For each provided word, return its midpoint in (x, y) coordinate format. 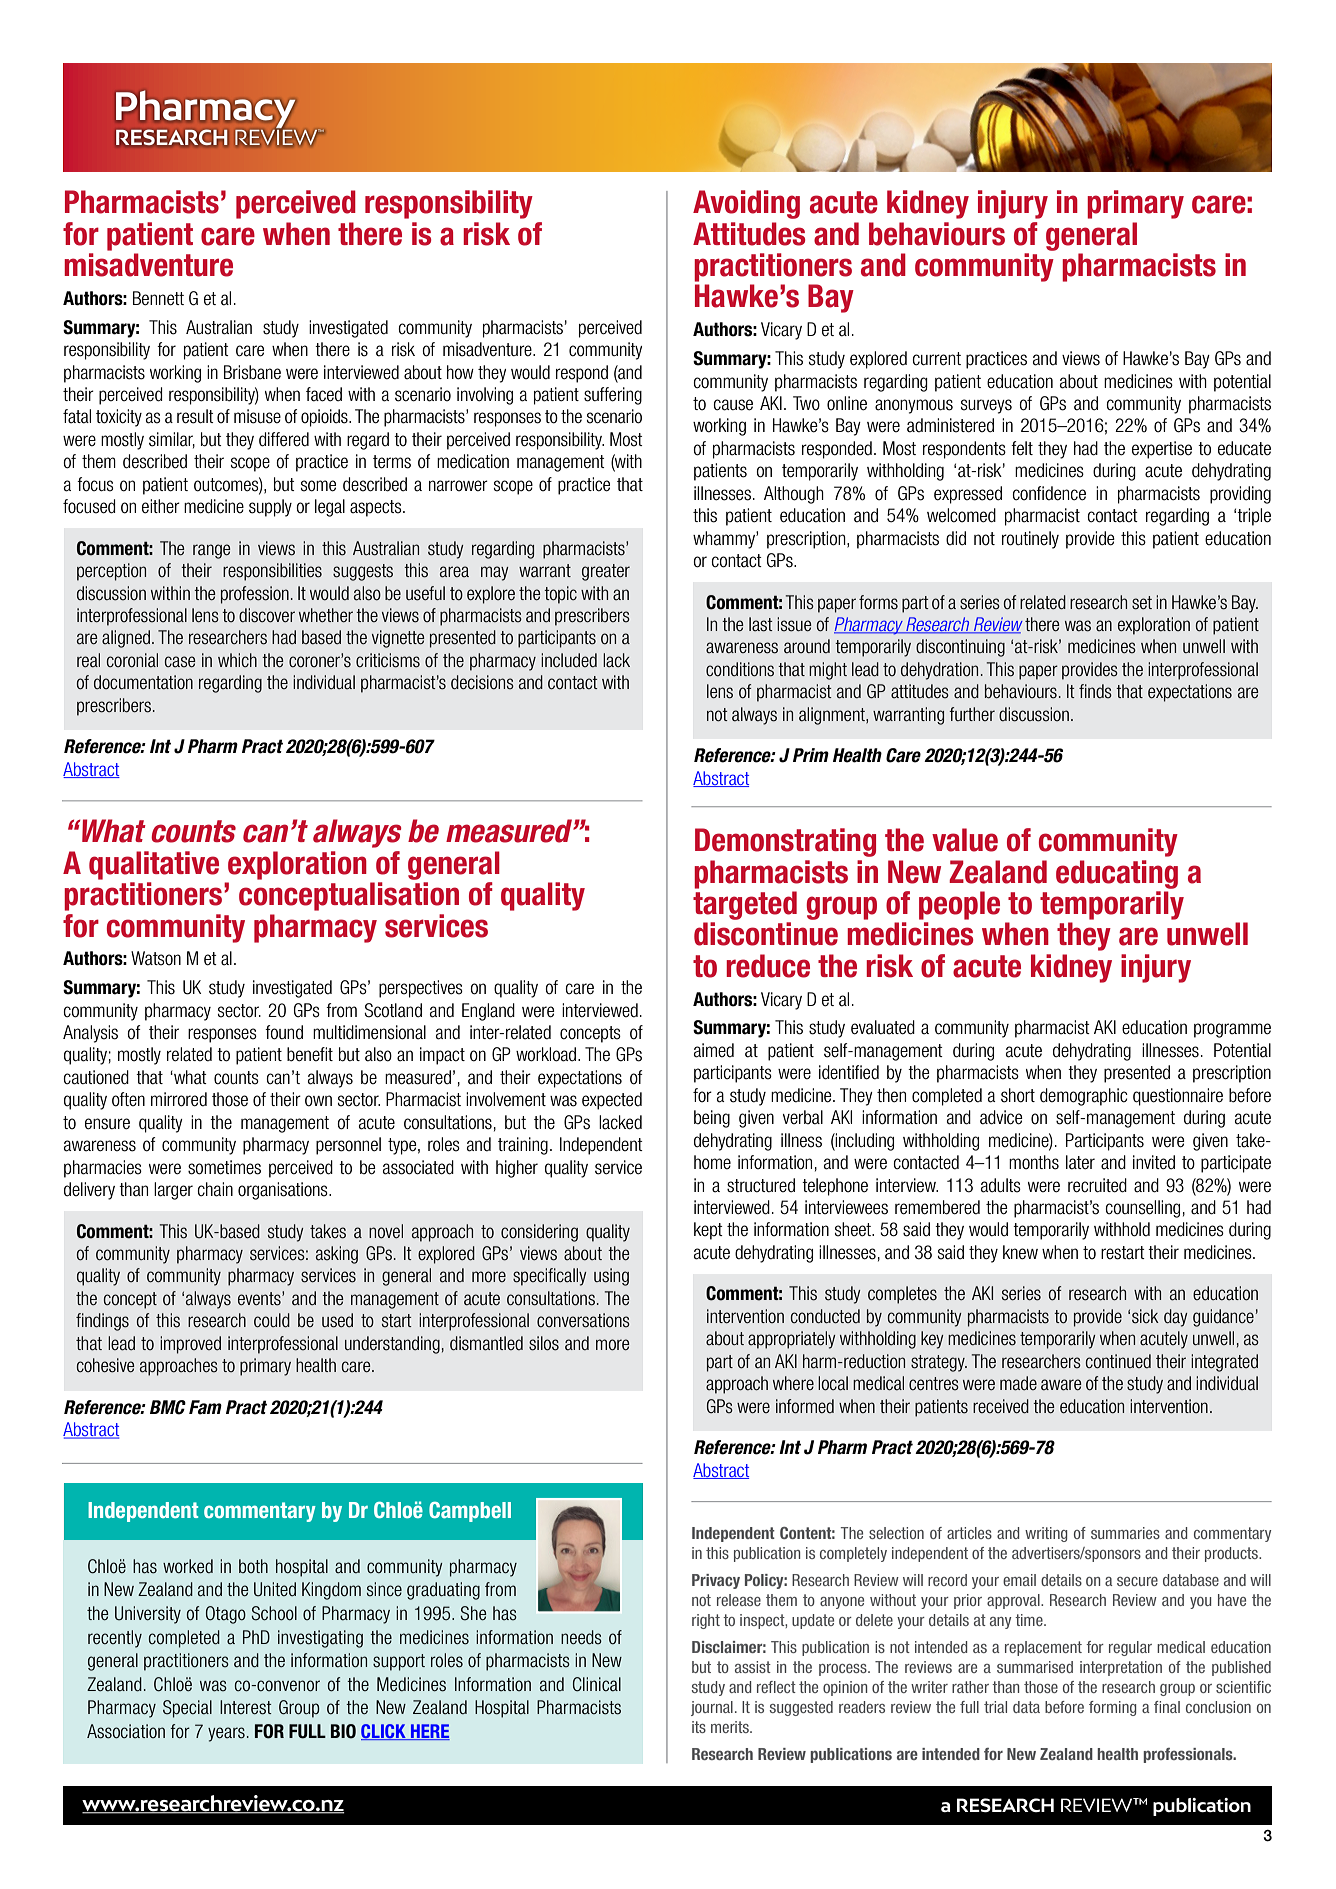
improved (190, 1345)
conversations (583, 1320)
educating (1117, 874)
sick (1145, 1316)
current (936, 359)
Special (187, 1709)
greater (606, 572)
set (1142, 603)
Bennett (158, 298)
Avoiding (746, 204)
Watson (156, 958)
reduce (768, 966)
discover (267, 615)
